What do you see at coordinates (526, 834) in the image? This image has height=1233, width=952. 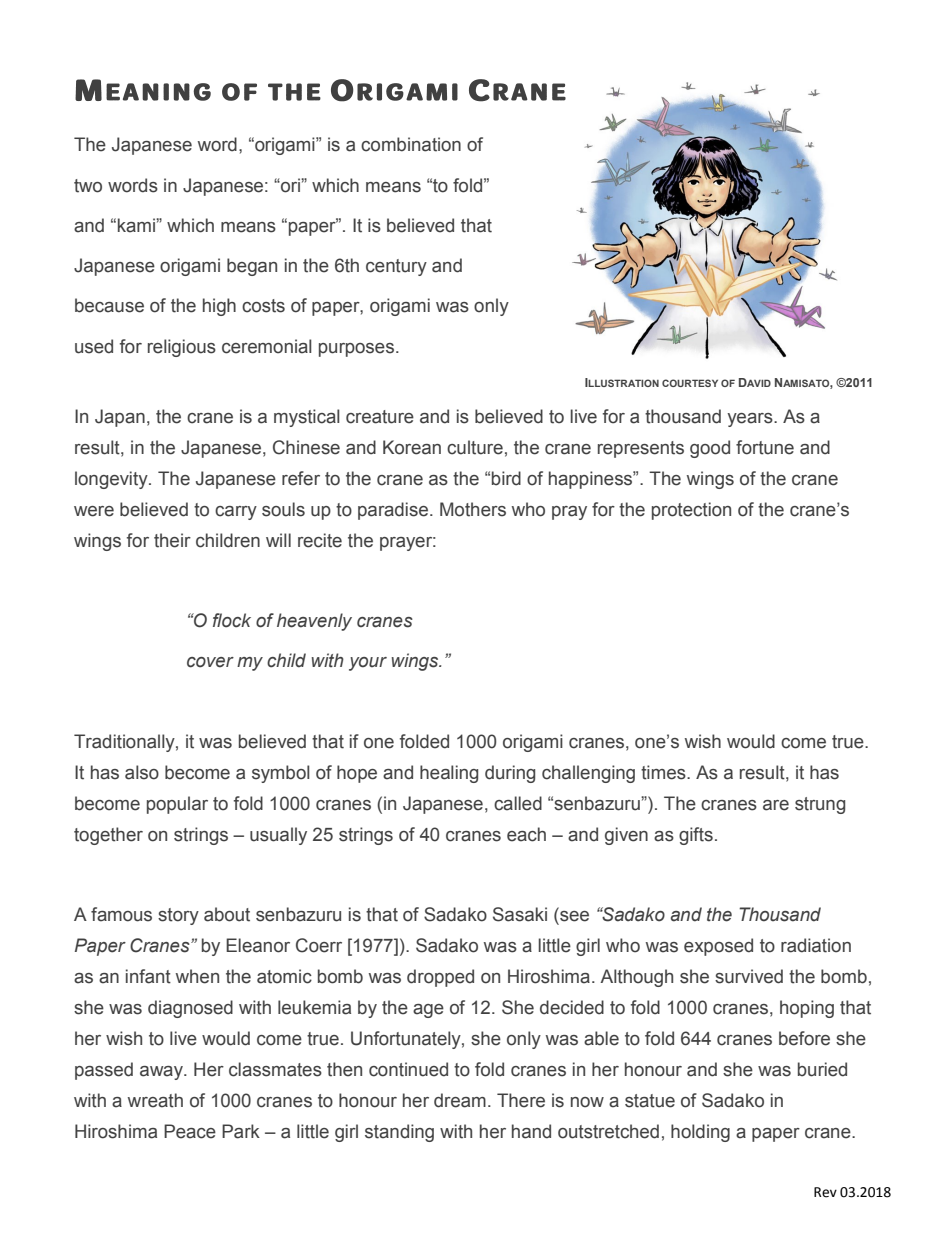 I see `each` at bounding box center [526, 834].
